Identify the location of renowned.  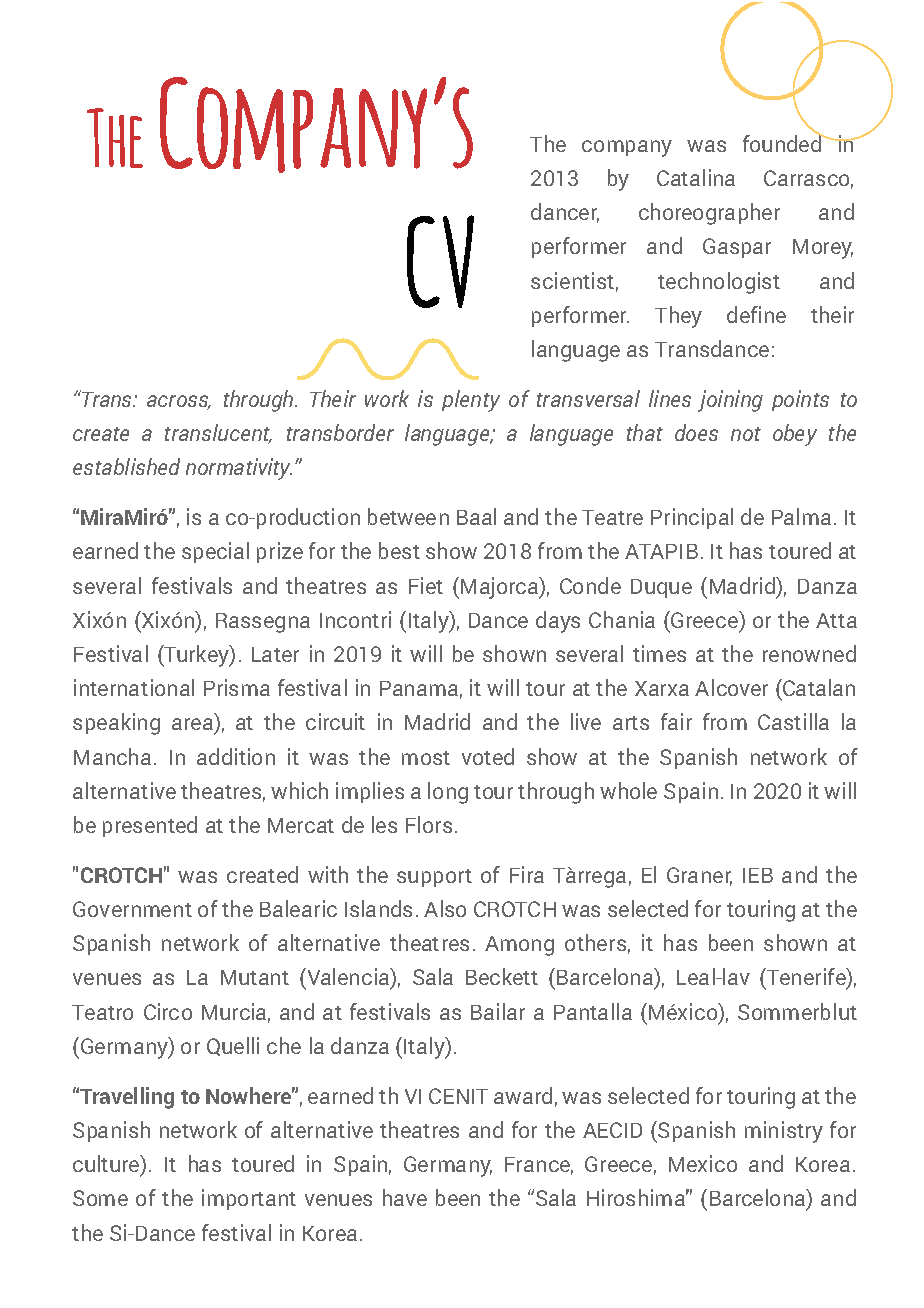
(809, 653).
